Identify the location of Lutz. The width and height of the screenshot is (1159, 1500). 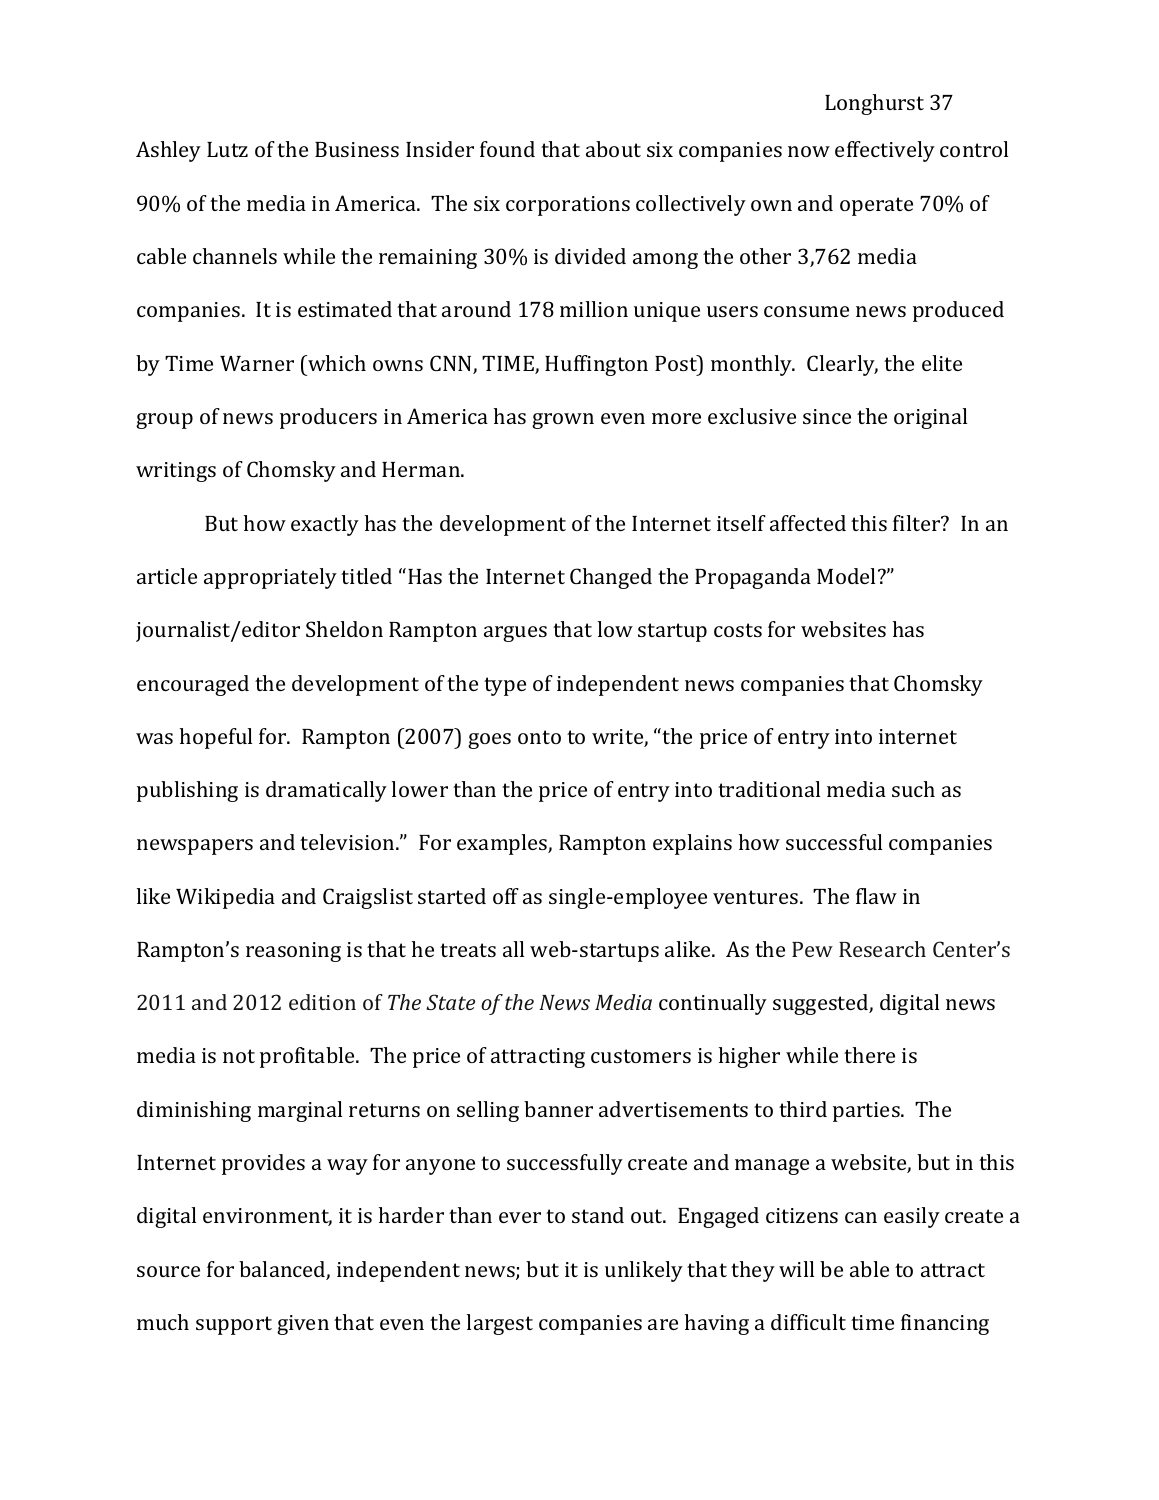
(227, 149).
